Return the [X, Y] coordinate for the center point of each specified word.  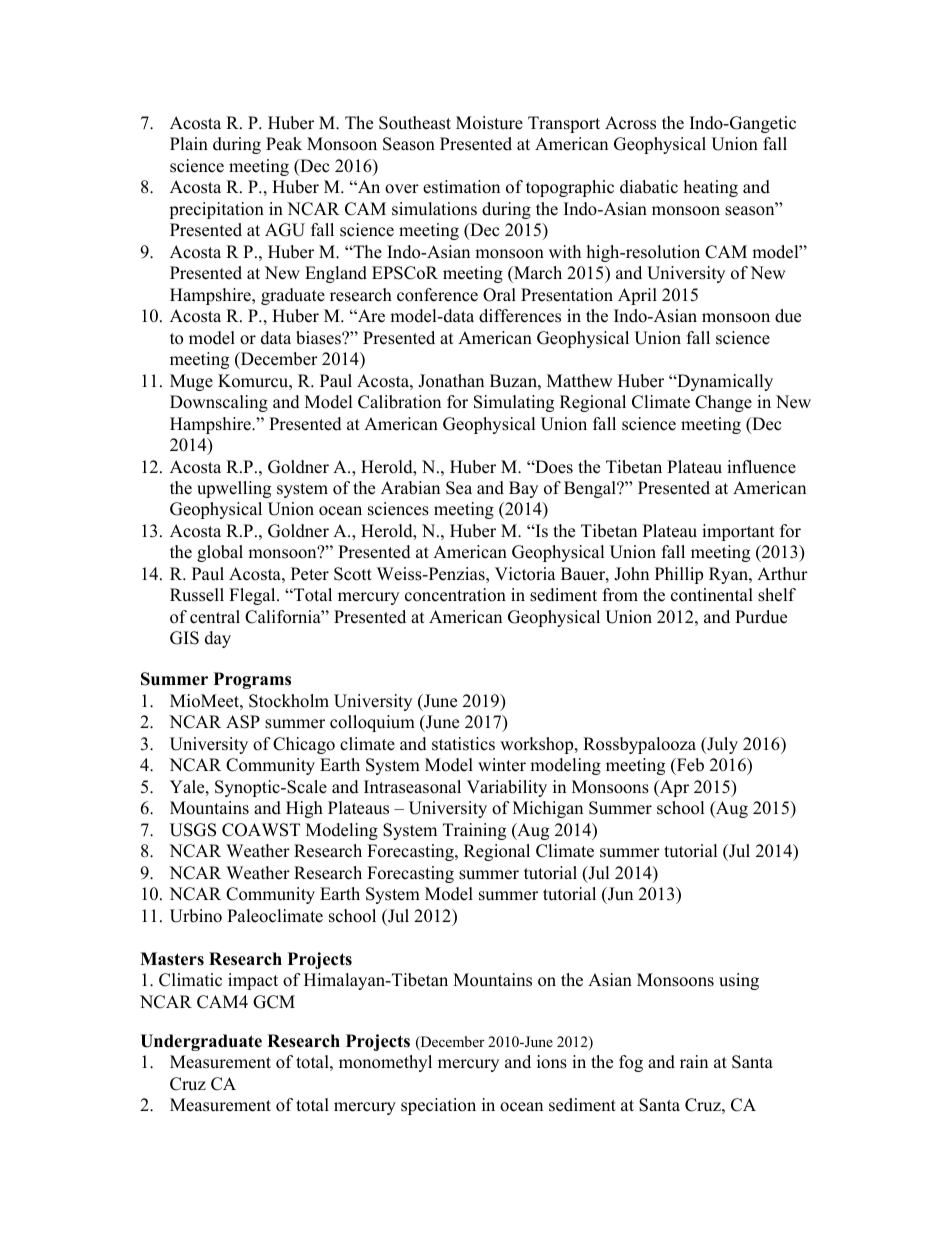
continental [712, 595]
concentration [455, 595]
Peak [284, 144]
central [215, 617]
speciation [438, 1106]
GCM [274, 1002]
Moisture [489, 123]
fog [631, 1063]
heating [711, 188]
